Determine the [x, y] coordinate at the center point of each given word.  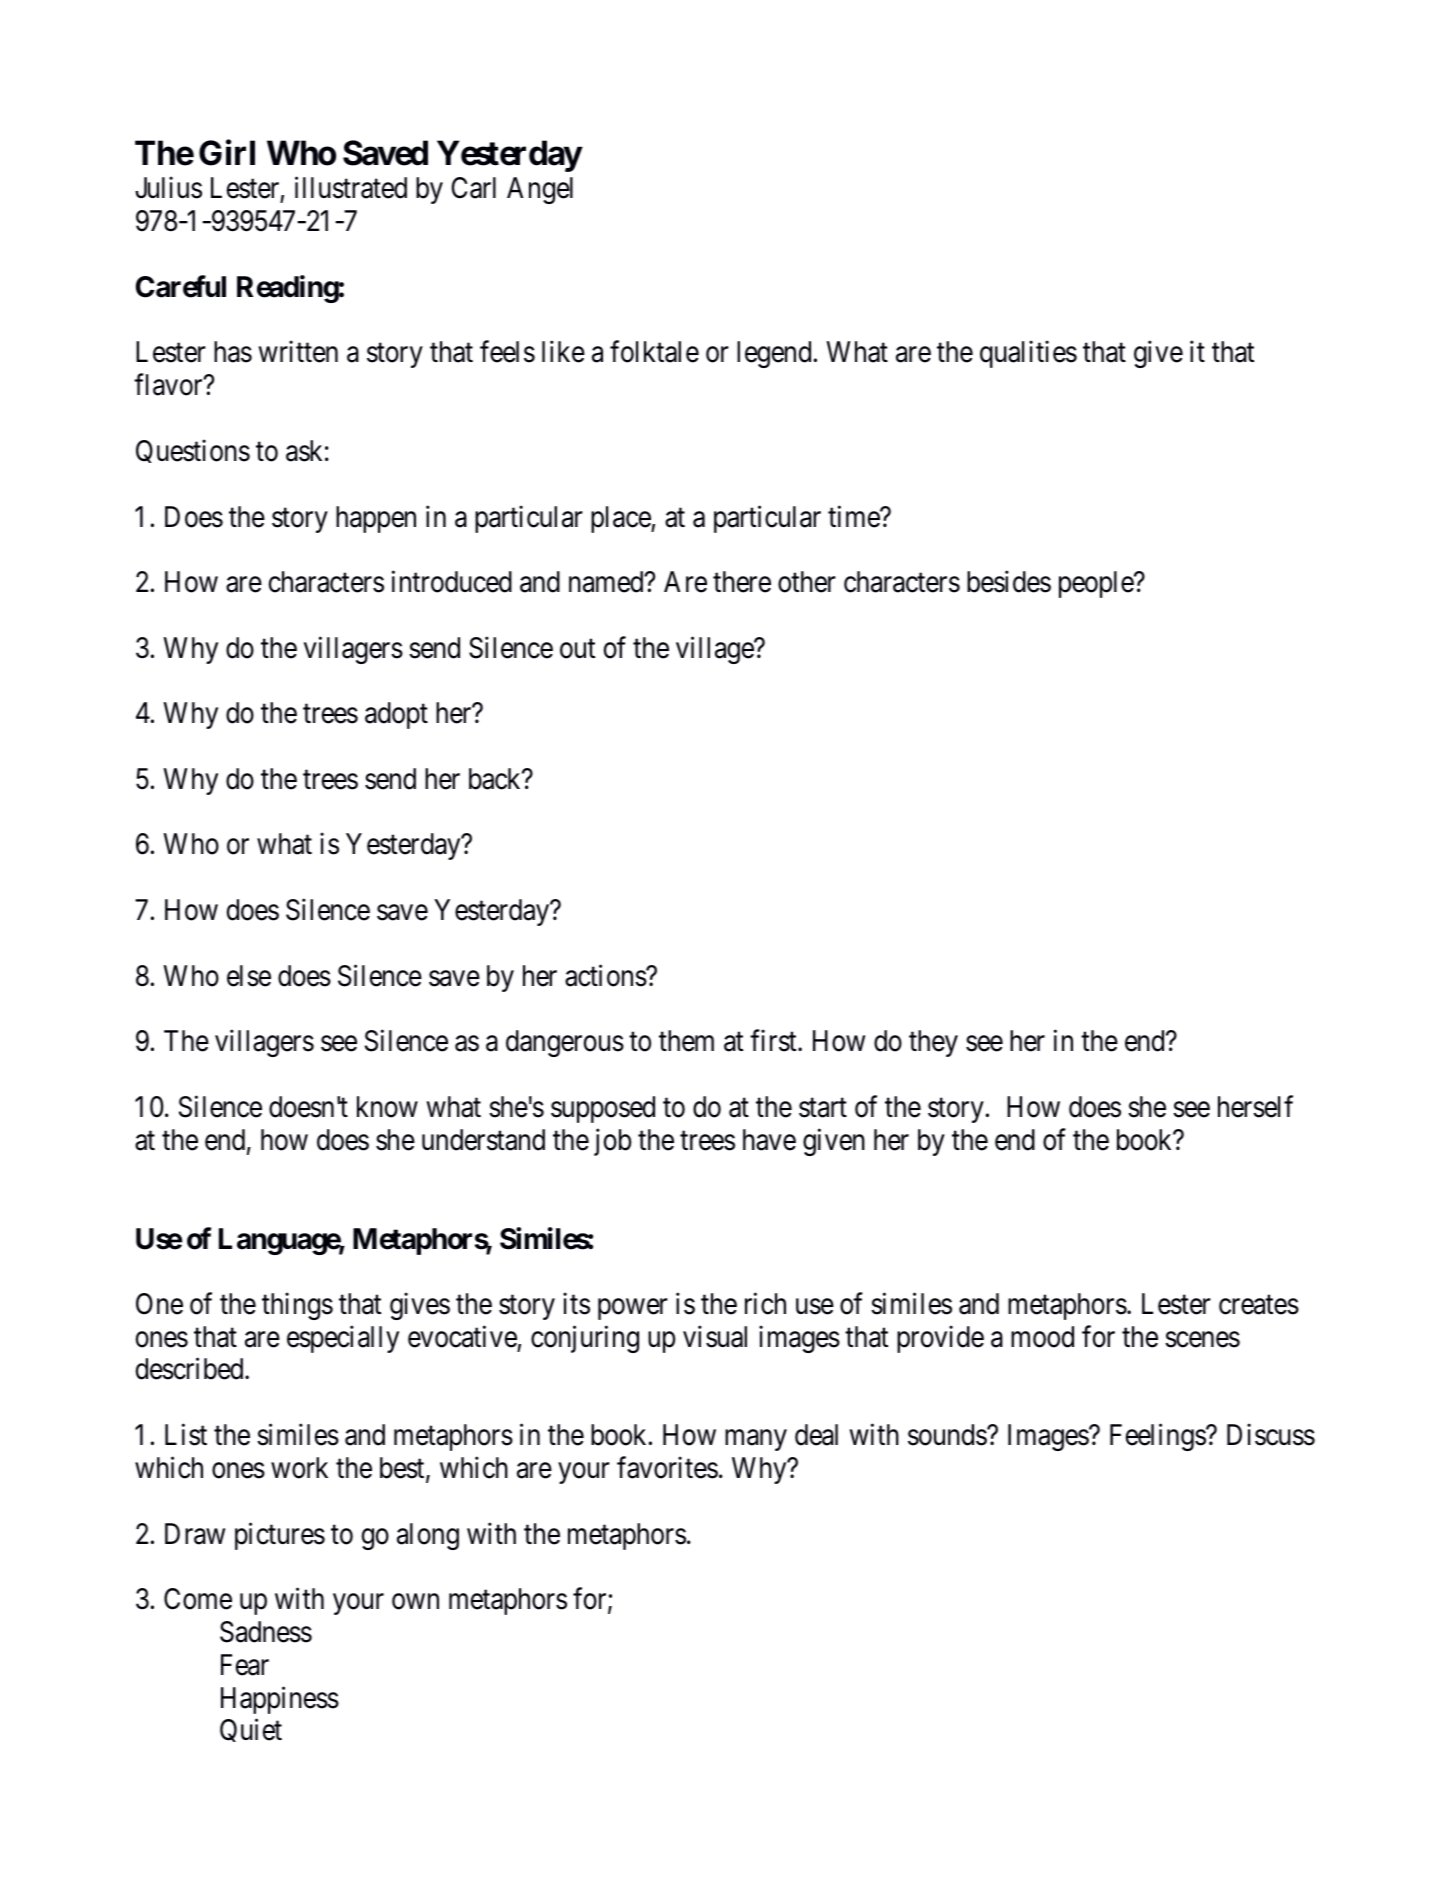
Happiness [280, 1700]
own [415, 1602]
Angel [540, 190]
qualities [1028, 354]
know [387, 1107]
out [577, 649]
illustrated [351, 188]
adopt [396, 715]
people [1097, 584]
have [769, 1140]
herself [1255, 1106]
